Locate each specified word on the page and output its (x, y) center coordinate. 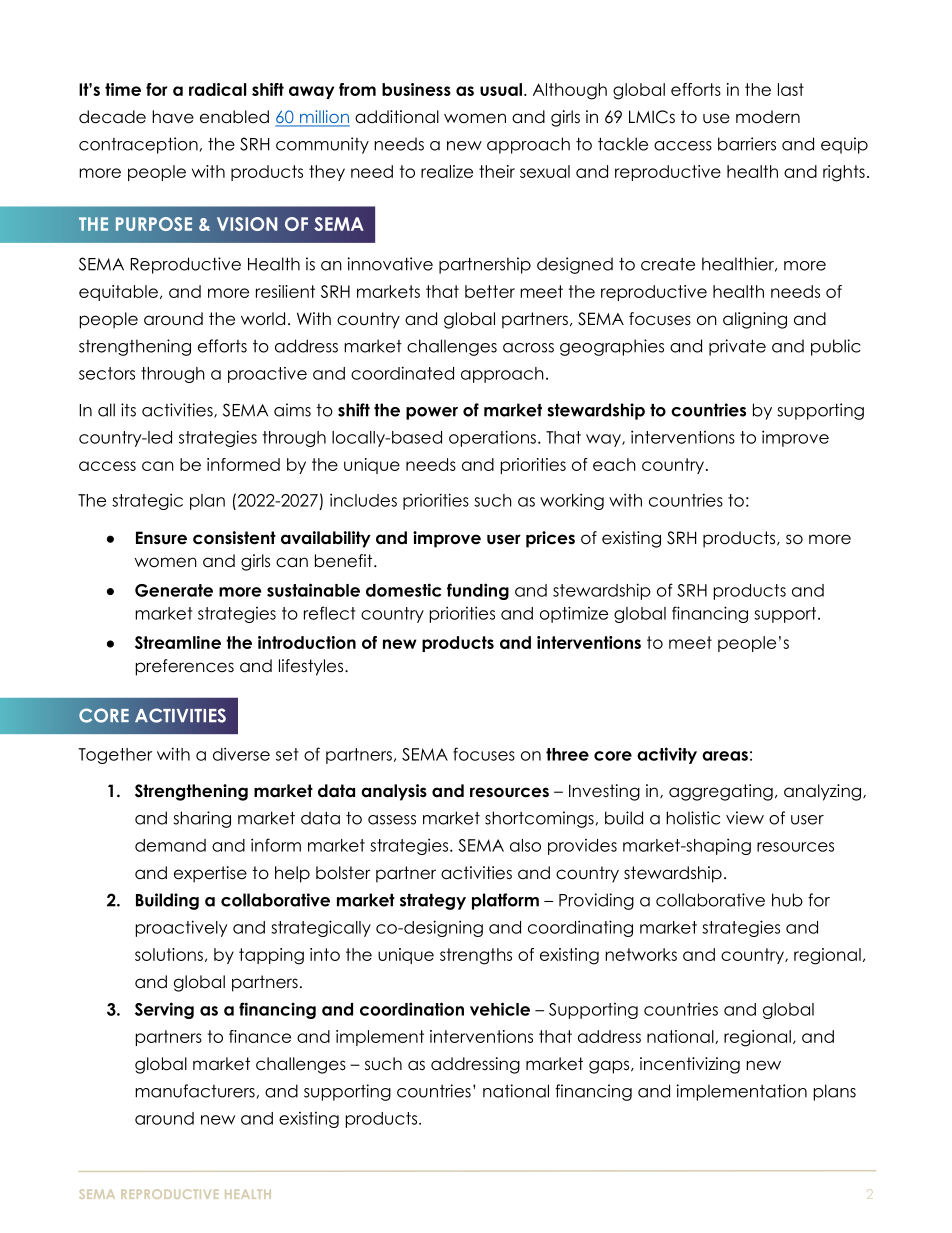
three (567, 754)
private (737, 347)
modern (768, 117)
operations (492, 438)
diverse (241, 754)
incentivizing (690, 1065)
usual (501, 89)
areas (725, 756)
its (128, 410)
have (173, 117)
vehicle (500, 1009)
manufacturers (195, 1091)
